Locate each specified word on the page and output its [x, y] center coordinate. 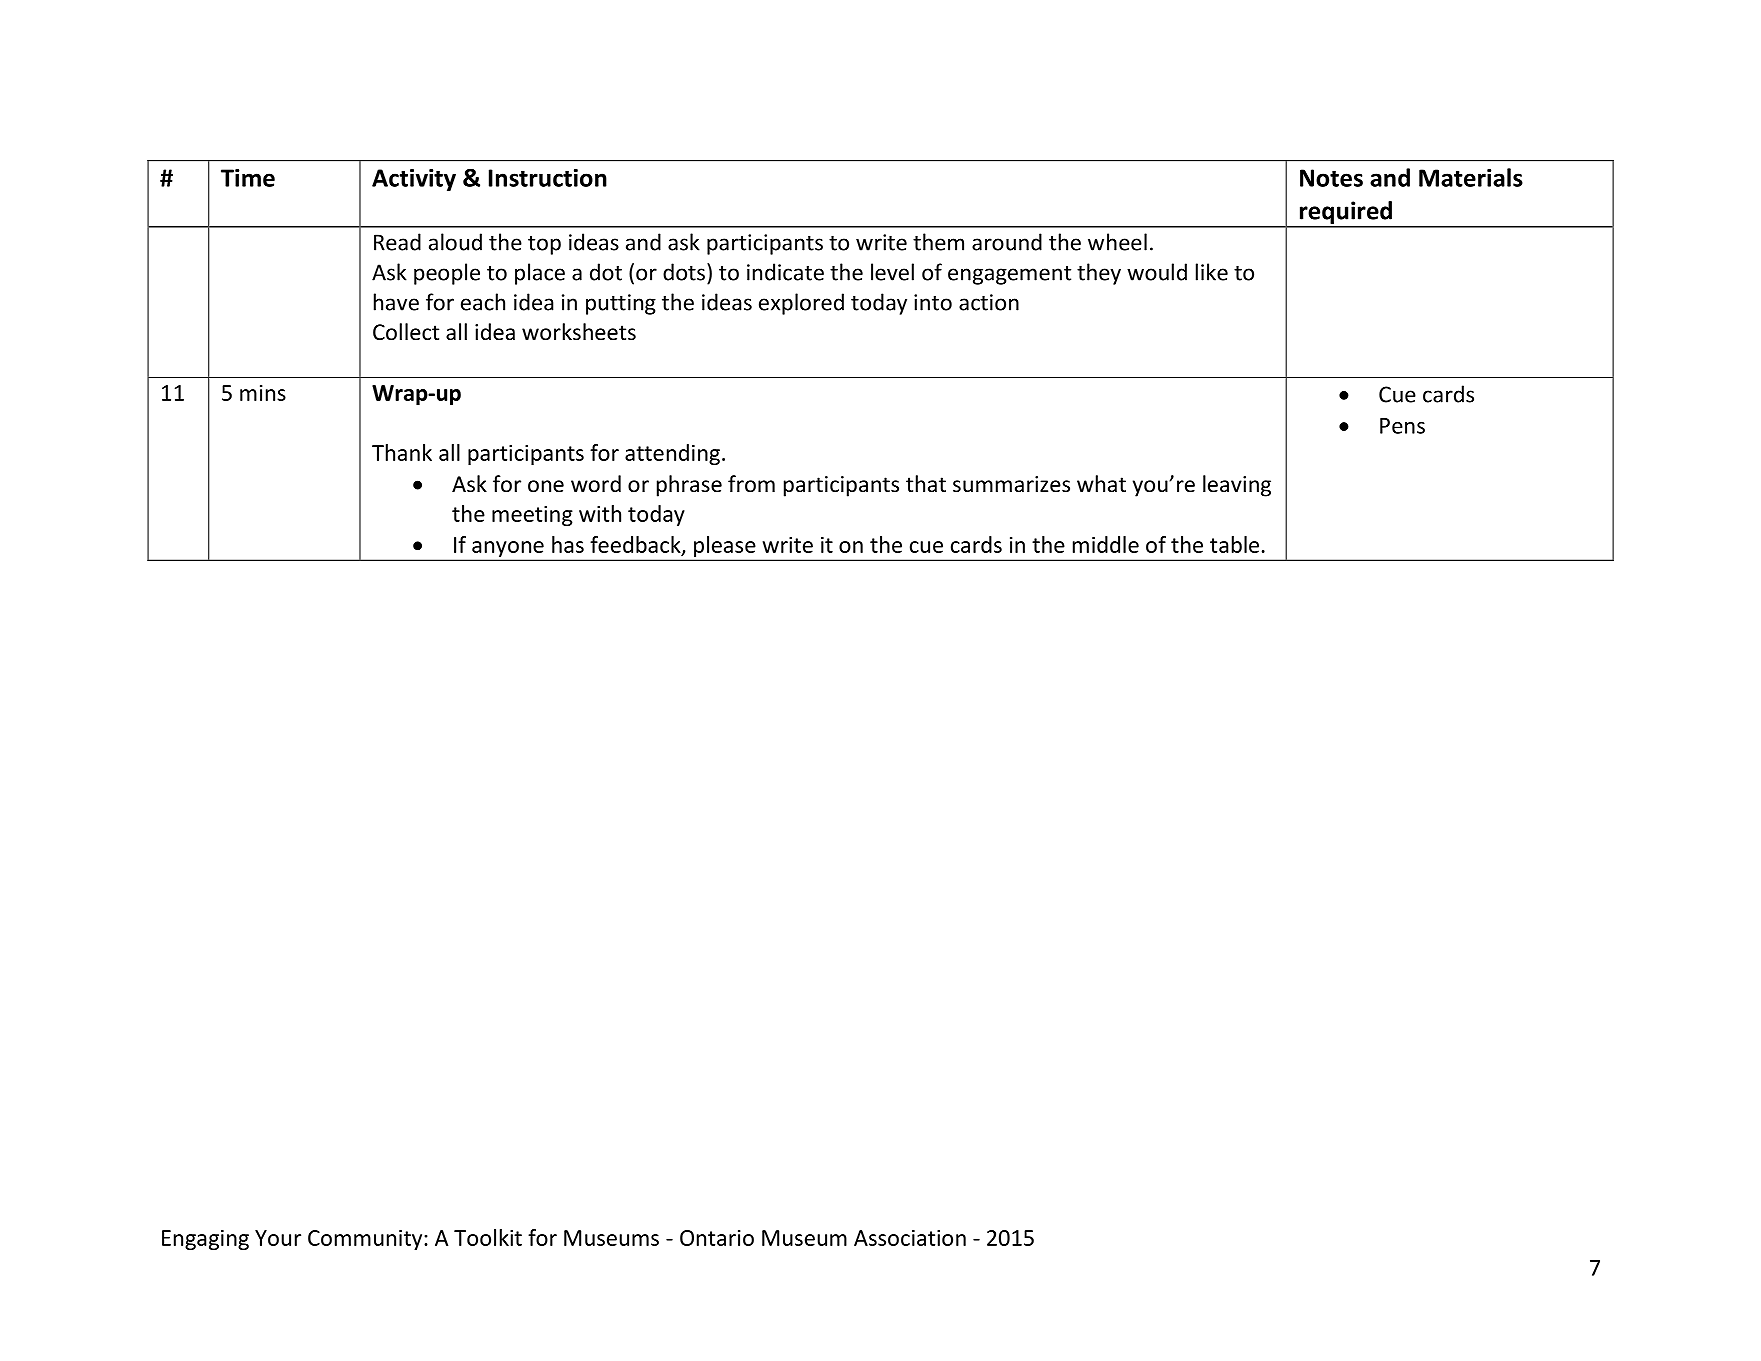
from [751, 484]
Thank [402, 452]
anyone [508, 550]
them [938, 242]
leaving [1237, 486]
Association [910, 1238]
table [1234, 544]
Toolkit [488, 1237]
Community [366, 1240]
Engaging [205, 1240]
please [725, 548]
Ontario [717, 1238]
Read [397, 242]
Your [278, 1238]
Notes [1331, 178]
